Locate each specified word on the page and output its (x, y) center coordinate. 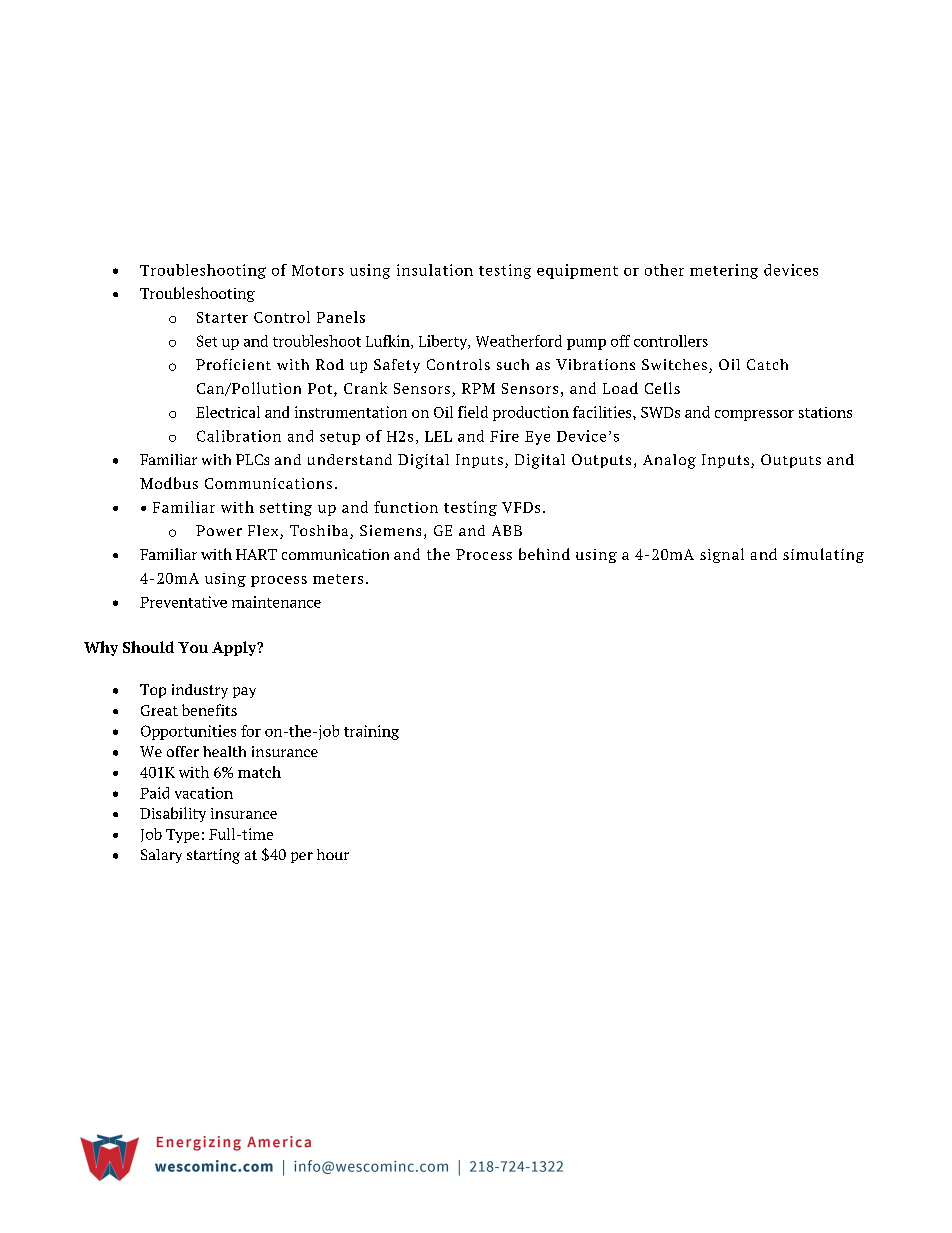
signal (722, 555)
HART (256, 554)
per (302, 857)
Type (182, 836)
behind (544, 554)
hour (333, 854)
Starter (222, 317)
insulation (435, 270)
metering (724, 271)
